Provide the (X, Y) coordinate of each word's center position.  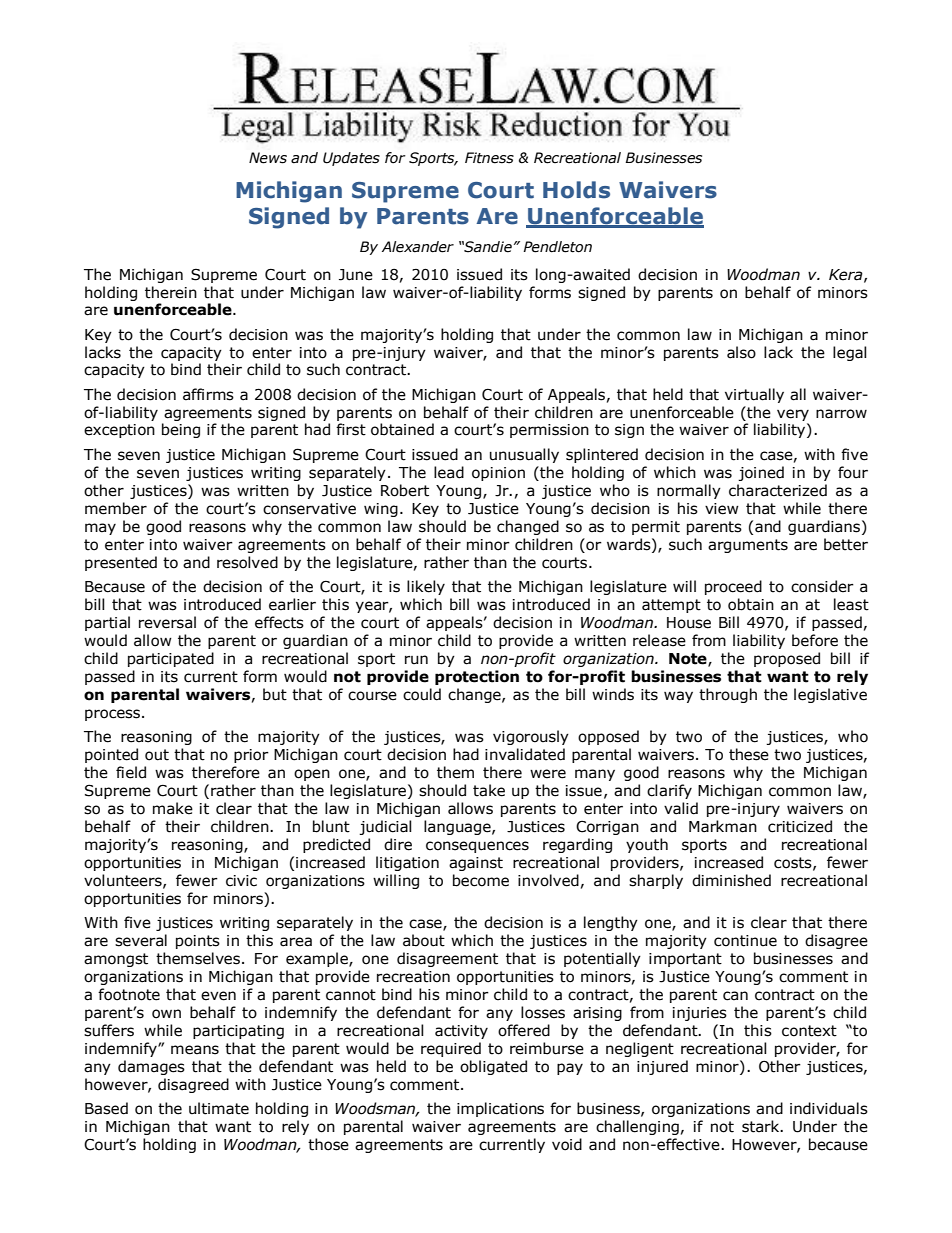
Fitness (489, 158)
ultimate (219, 1108)
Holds (576, 190)
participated (171, 659)
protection (477, 677)
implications (500, 1109)
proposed (787, 659)
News (268, 158)
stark (762, 1126)
